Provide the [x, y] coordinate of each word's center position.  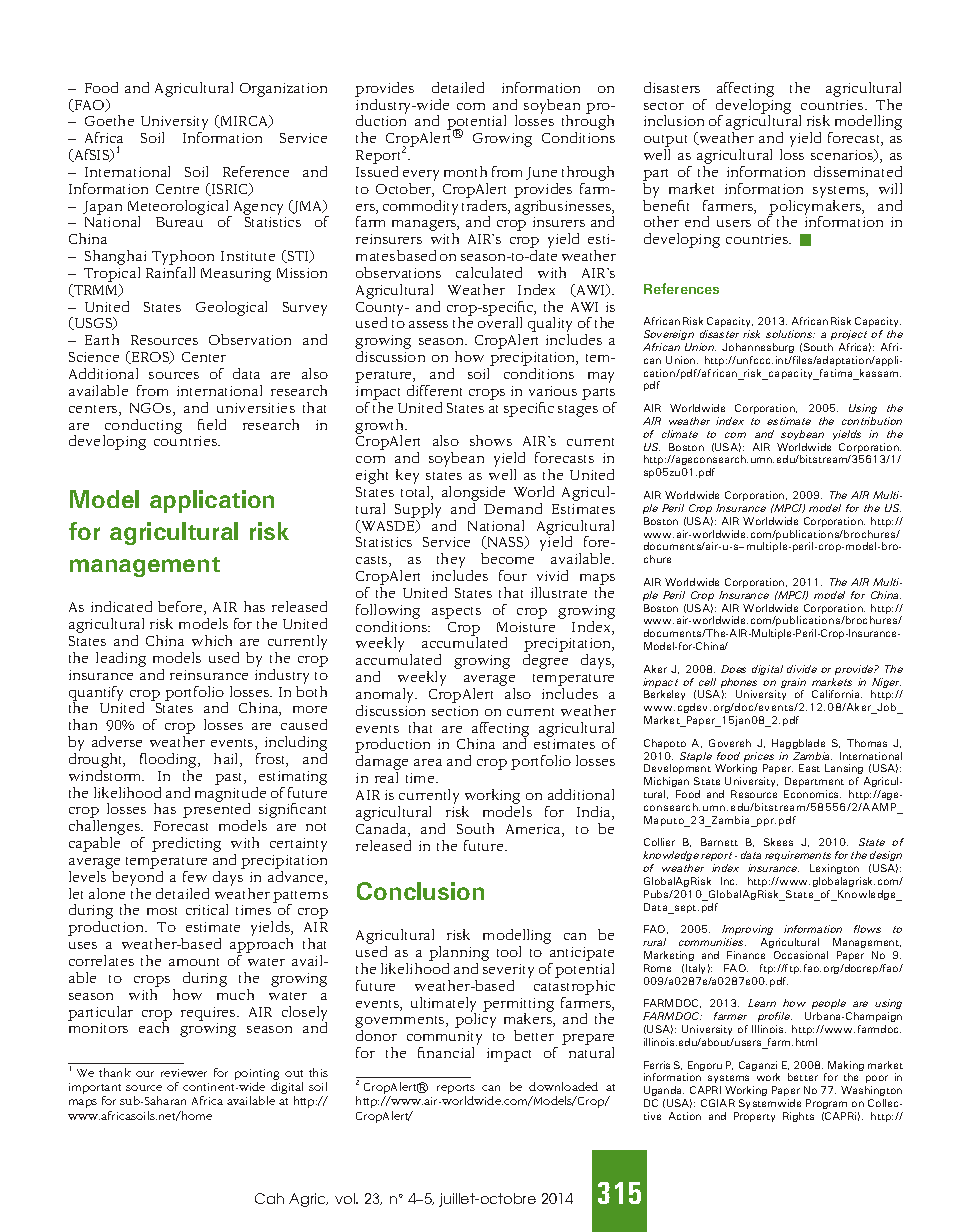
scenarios [843, 155]
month [465, 171]
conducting [142, 427]
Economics [812, 794]
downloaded [563, 1086]
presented [216, 811]
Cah [269, 1198]
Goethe [109, 120]
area [428, 762]
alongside [473, 493]
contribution [872, 421]
